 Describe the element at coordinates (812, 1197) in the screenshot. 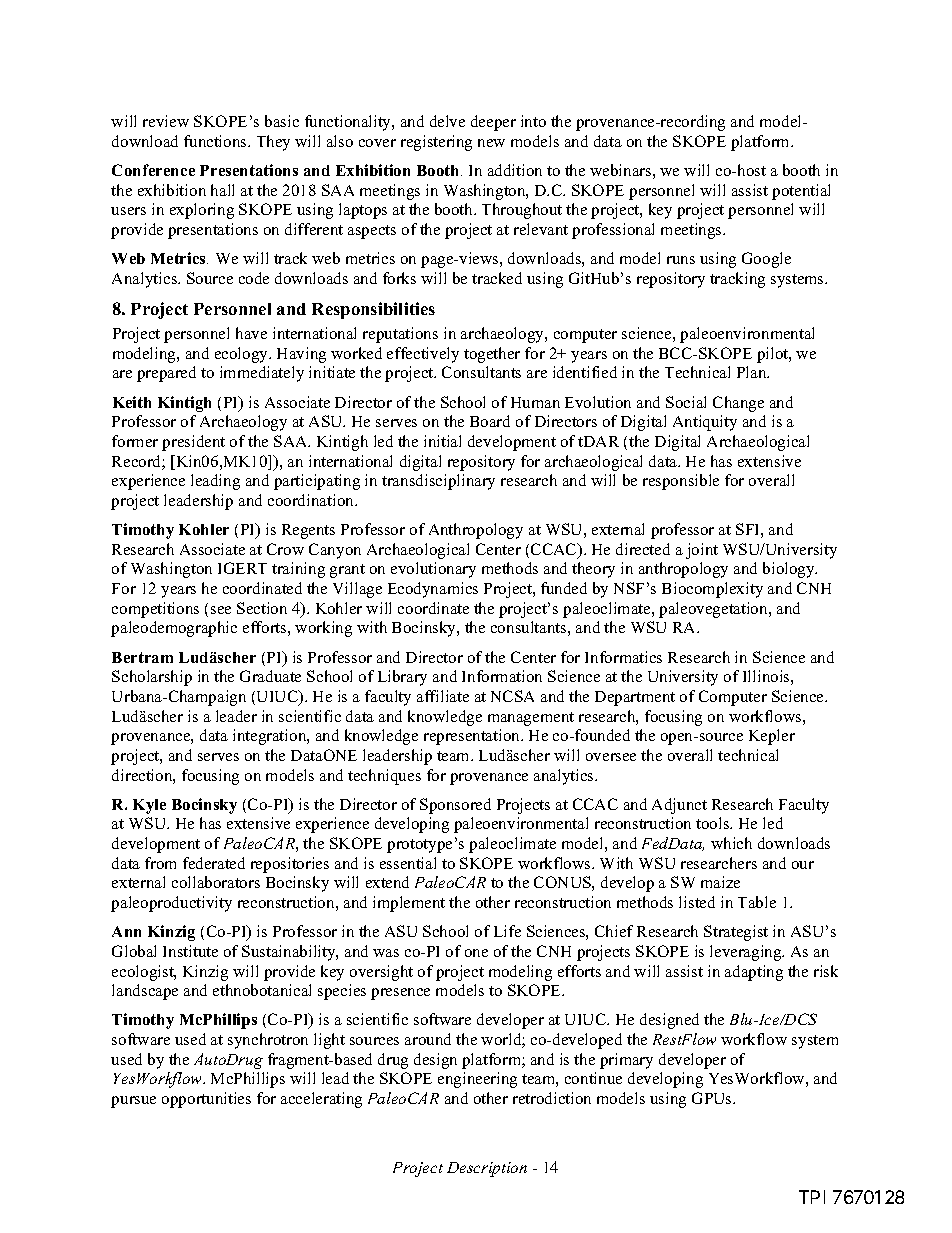

I see `TPI` at that location.
